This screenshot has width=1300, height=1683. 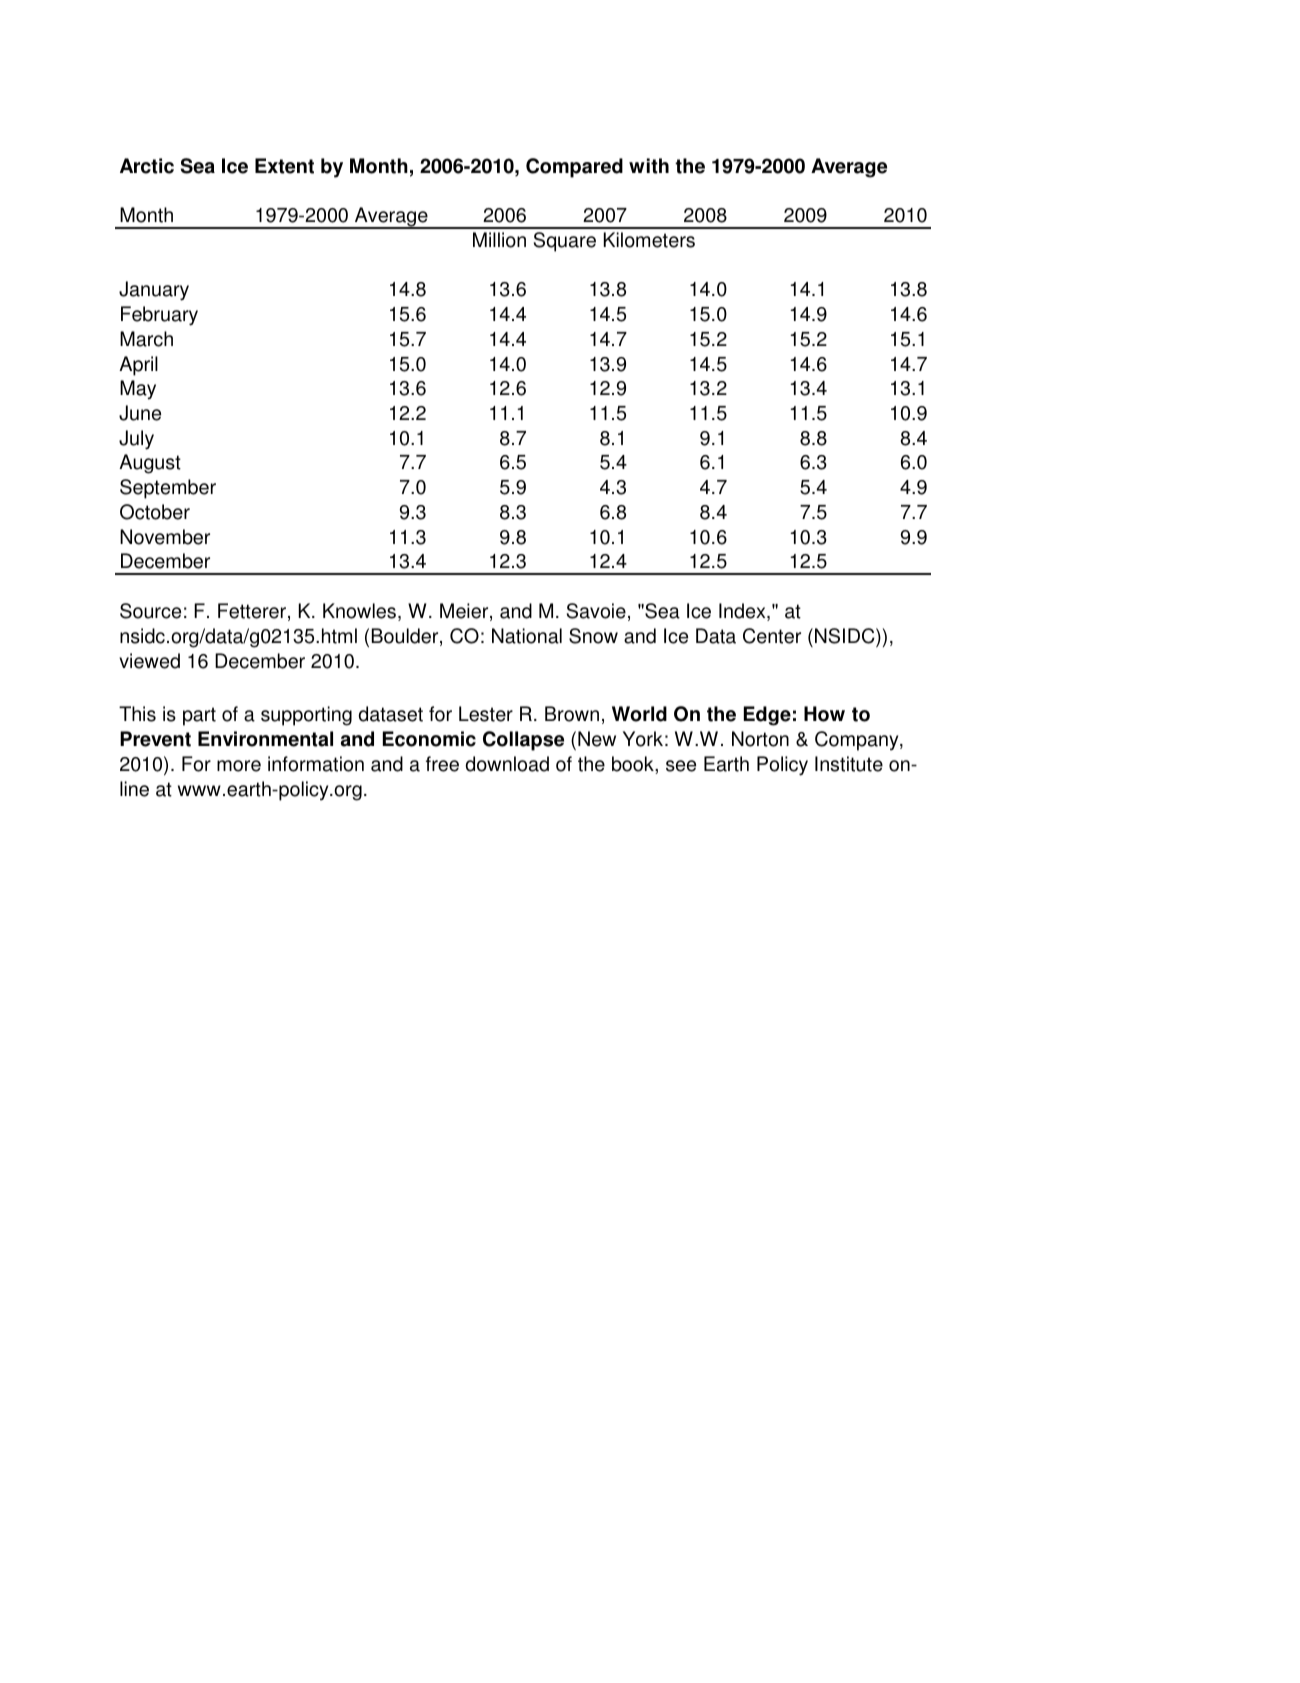 I want to click on with, so click(x=649, y=166).
